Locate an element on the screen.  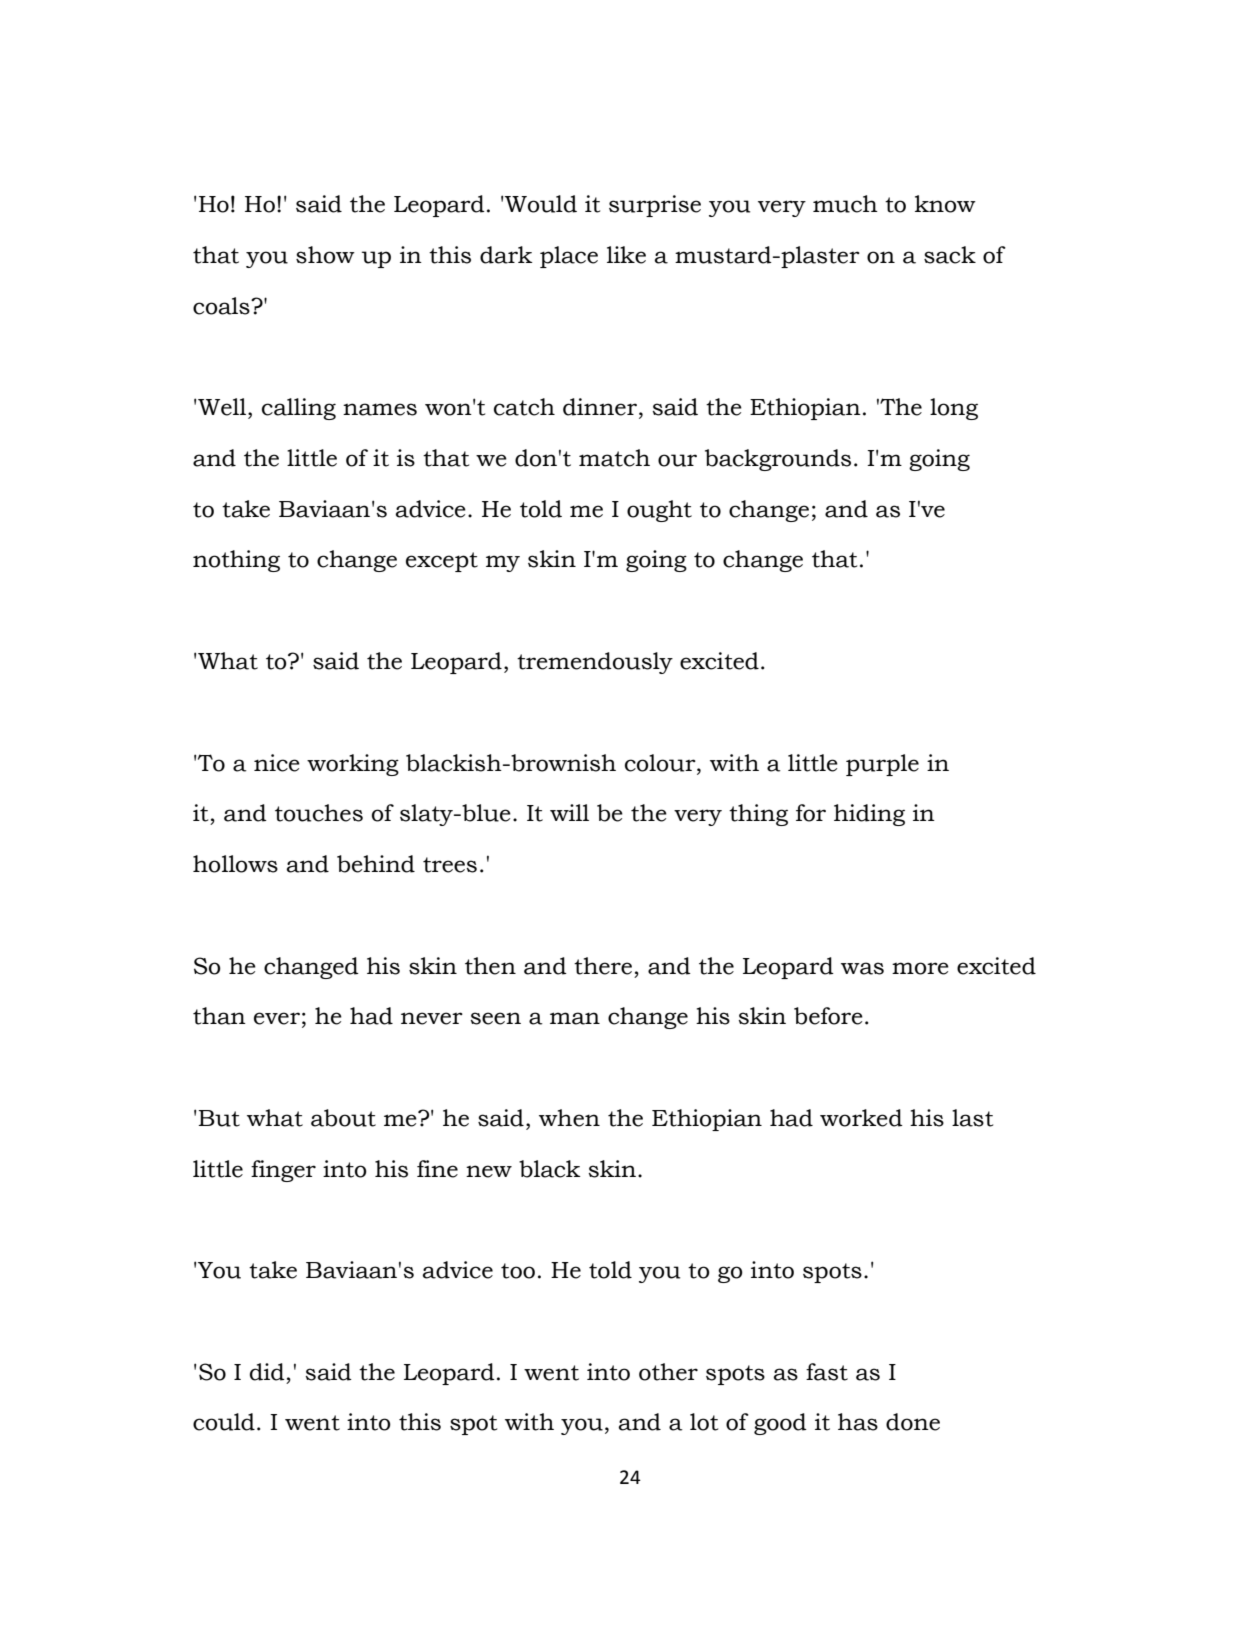
tremendously is located at coordinates (595, 663).
